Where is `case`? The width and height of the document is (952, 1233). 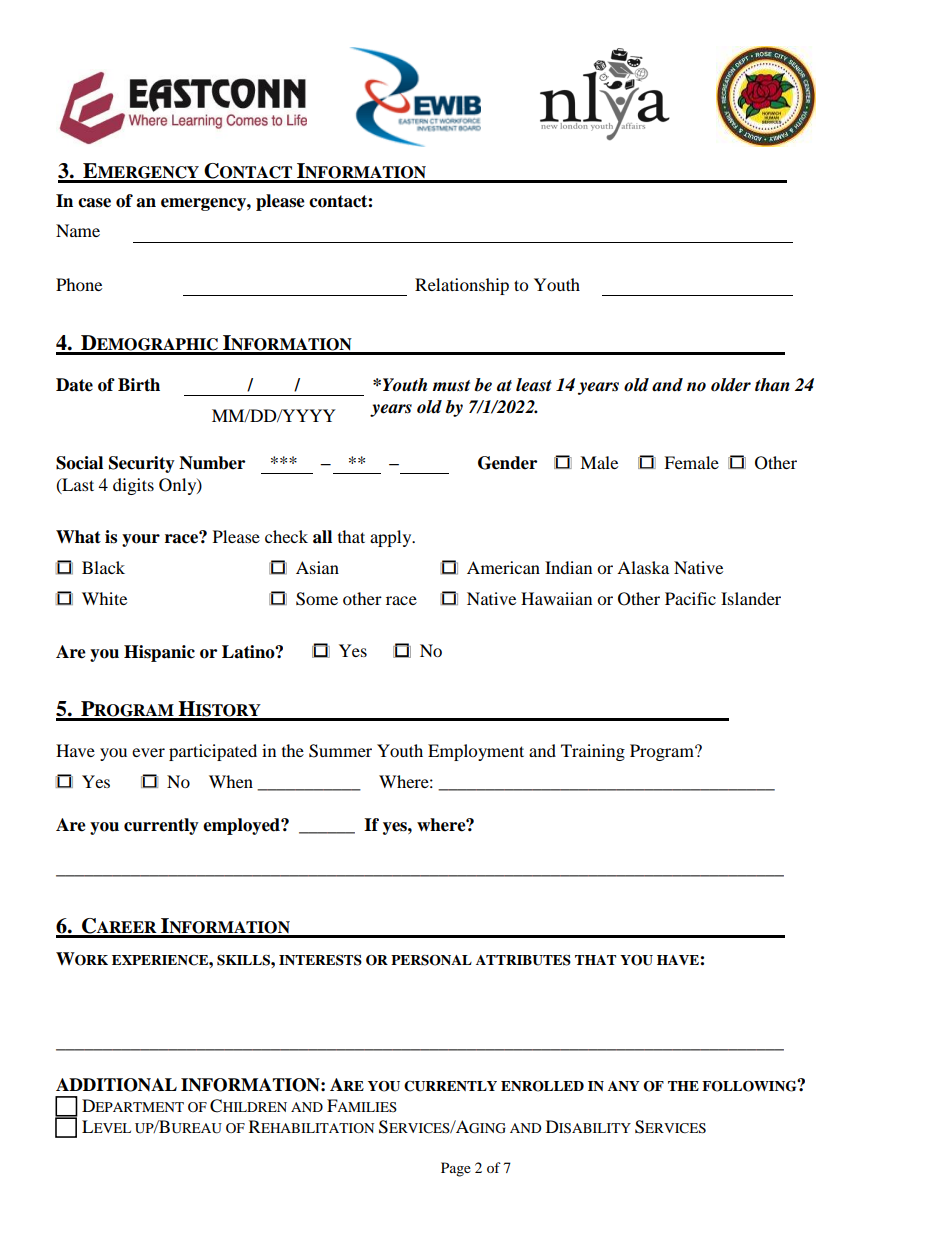 case is located at coordinates (94, 203).
